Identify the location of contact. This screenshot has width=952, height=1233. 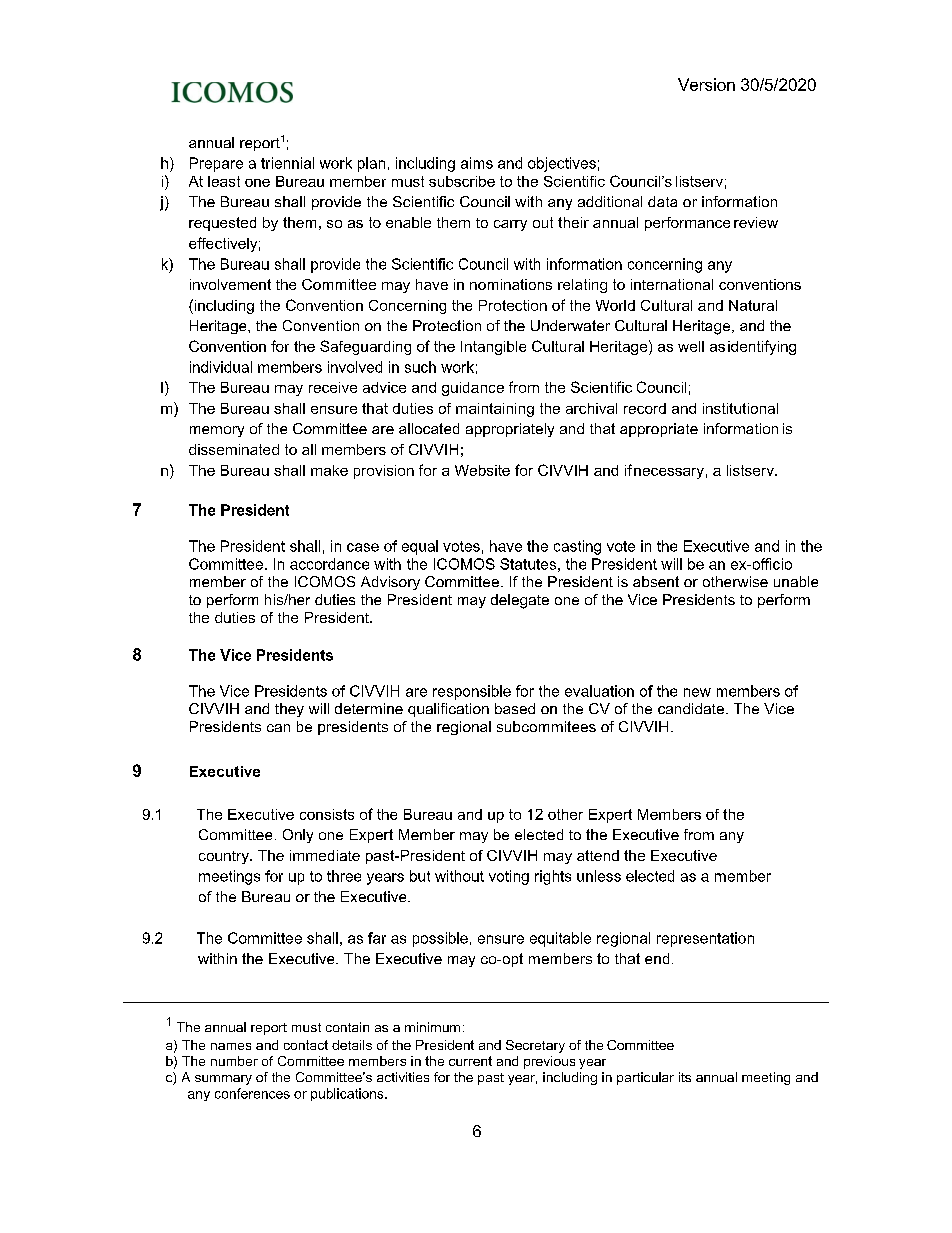
(306, 1045).
